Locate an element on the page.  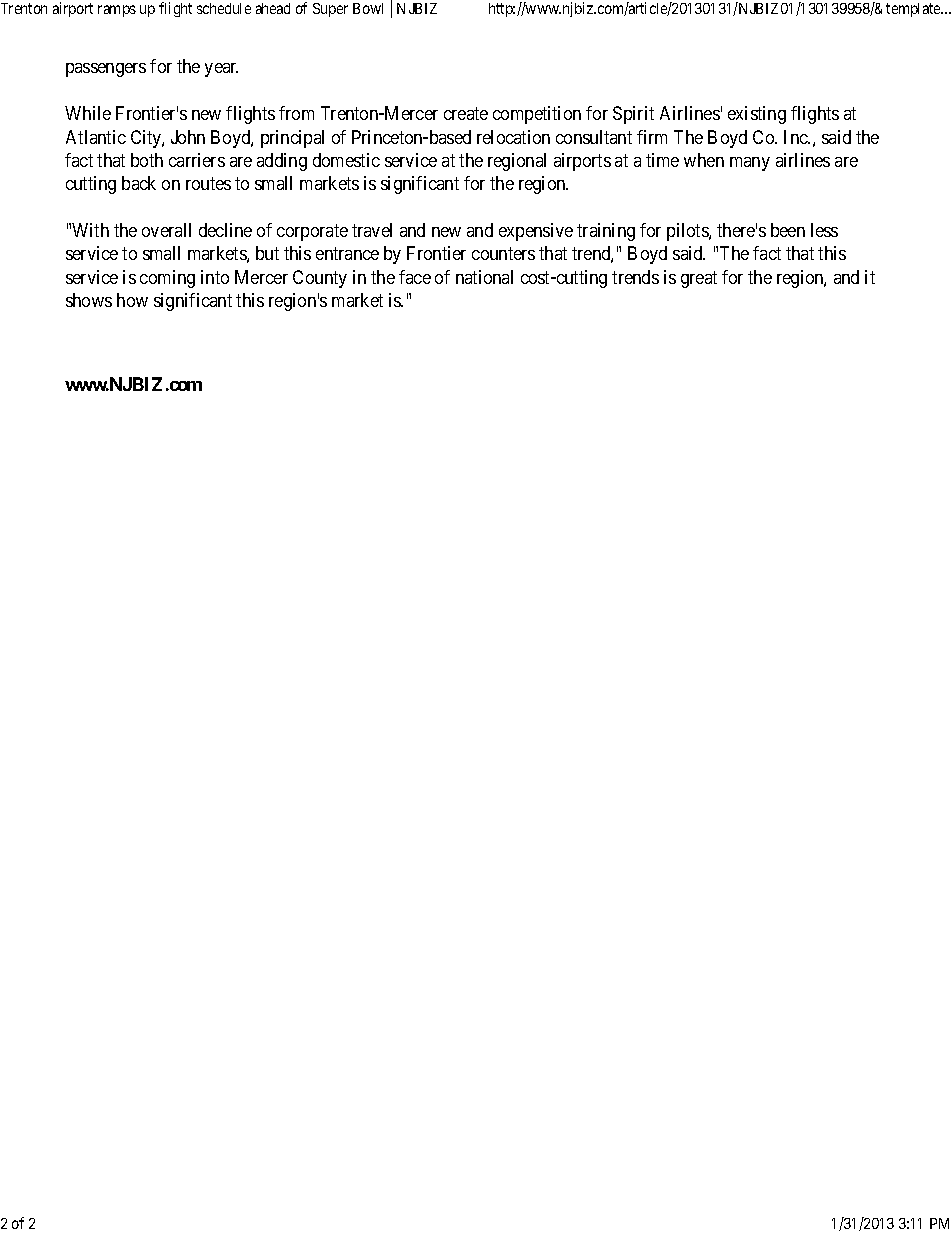
While is located at coordinates (88, 113).
